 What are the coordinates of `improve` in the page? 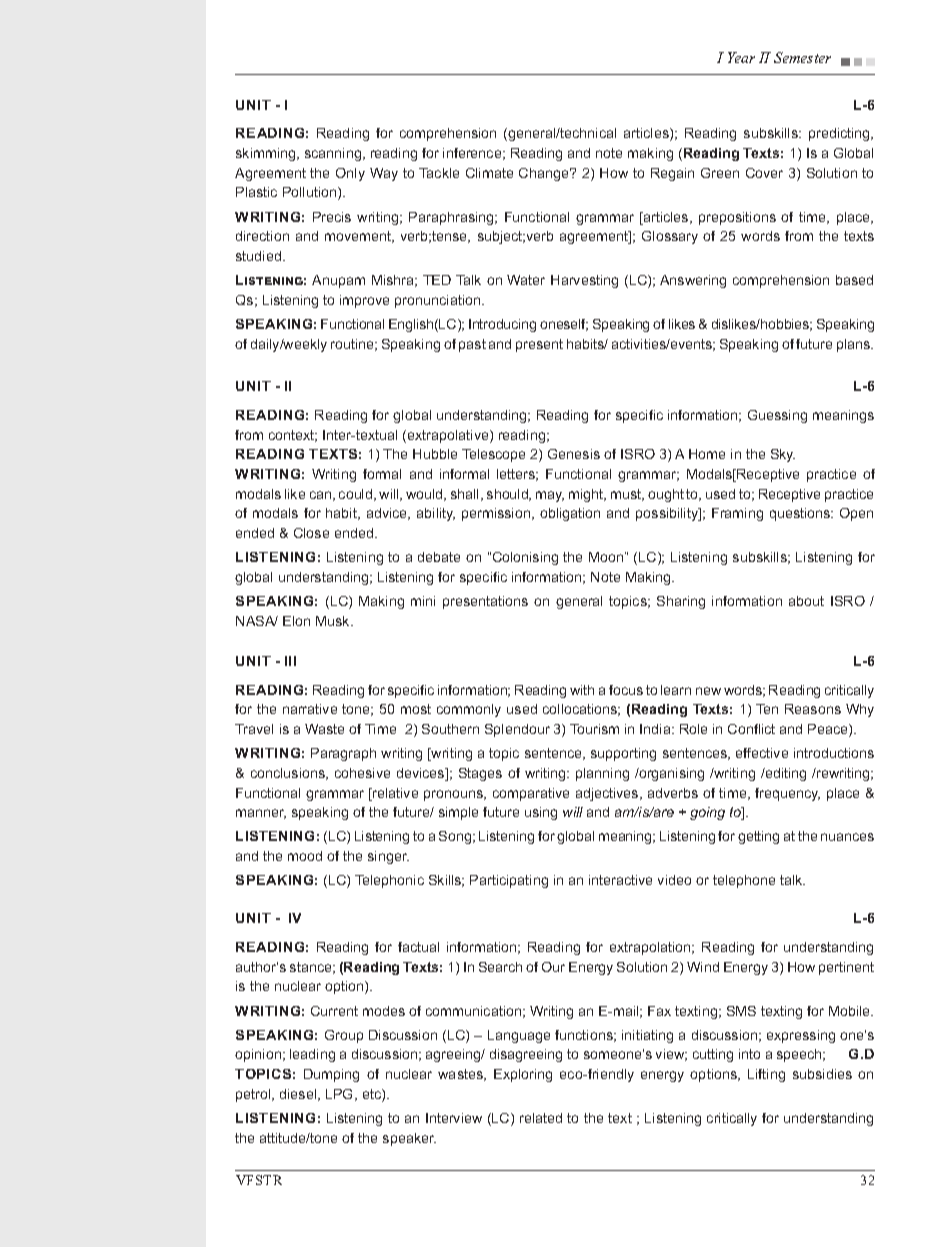 It's located at (364, 301).
